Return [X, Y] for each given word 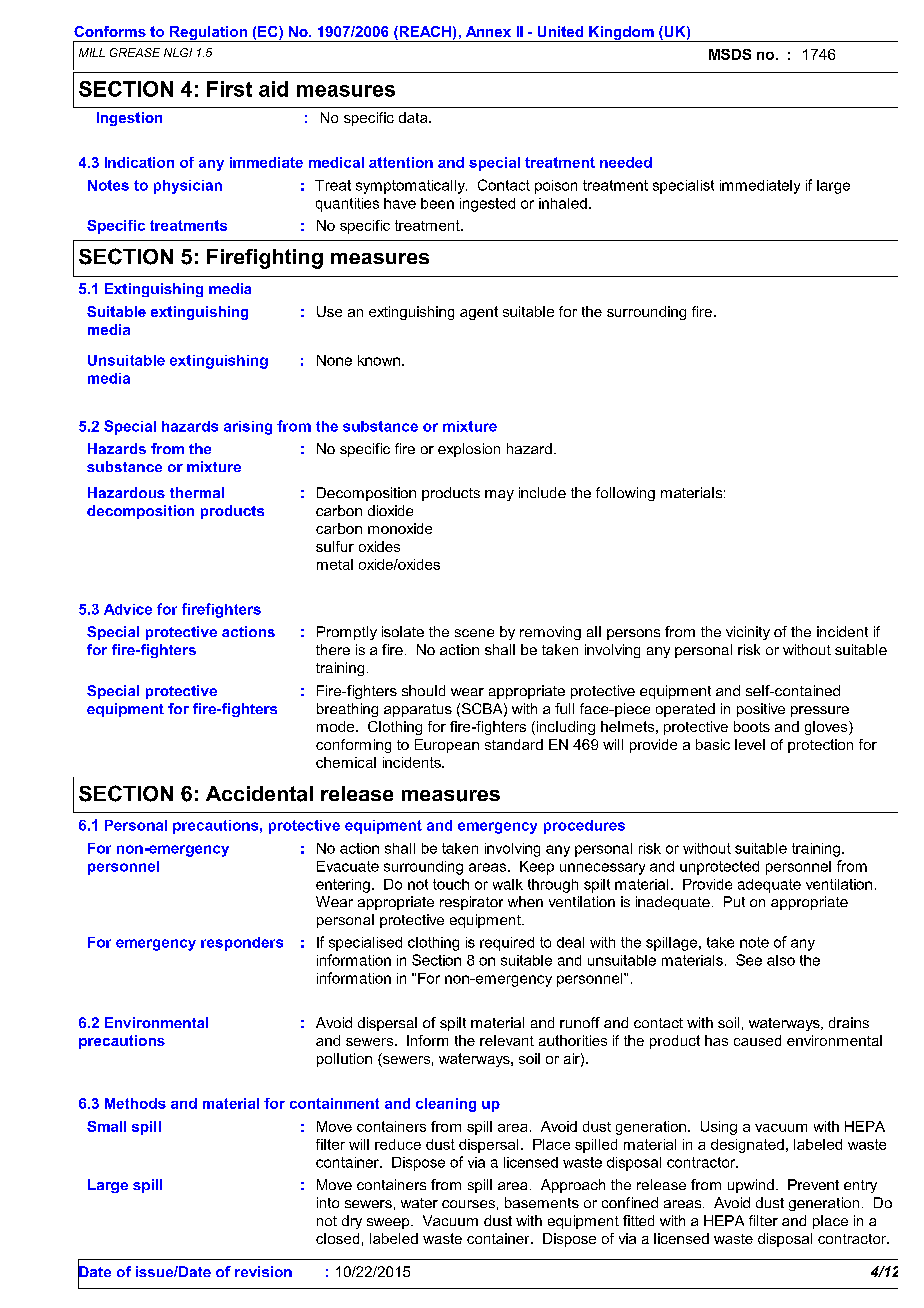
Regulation [208, 34]
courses [468, 1204]
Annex [488, 31]
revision [263, 1271]
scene [474, 633]
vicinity [748, 633]
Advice [128, 609]
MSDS [730, 54]
